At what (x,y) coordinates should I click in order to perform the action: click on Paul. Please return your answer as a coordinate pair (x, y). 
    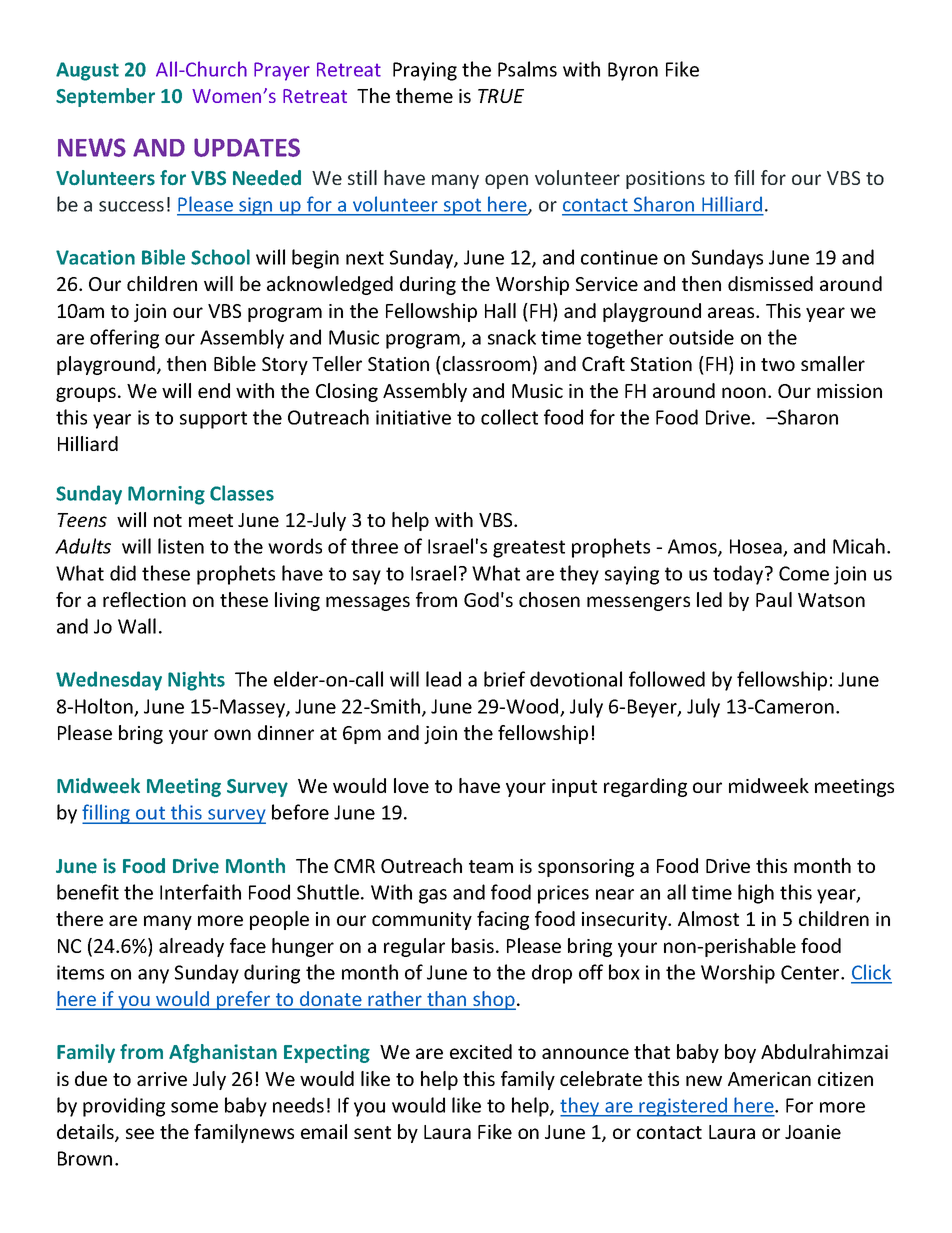
    Looking at the image, I should click on (774, 599).
